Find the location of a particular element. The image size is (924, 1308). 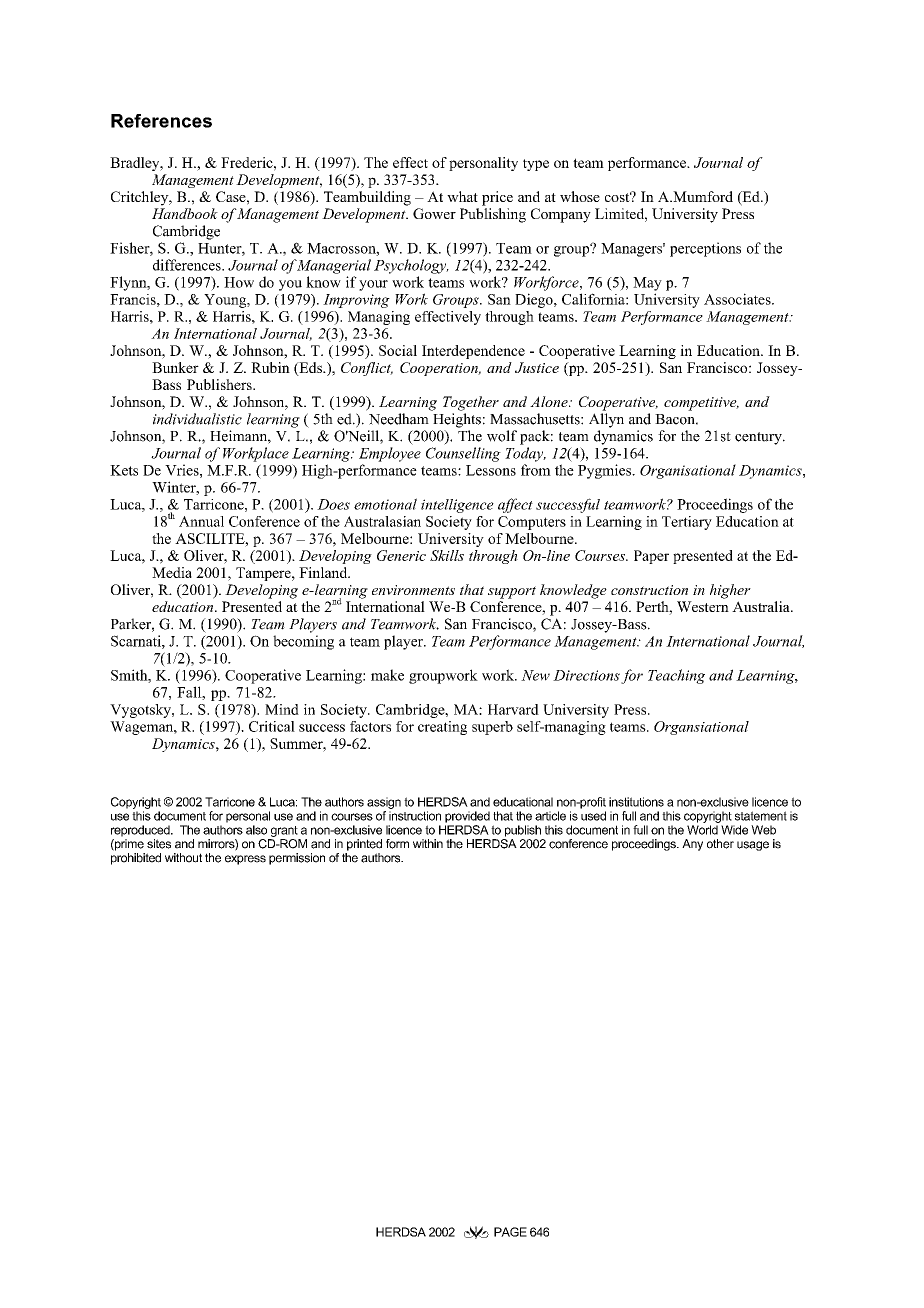

what is located at coordinates (462, 196).
